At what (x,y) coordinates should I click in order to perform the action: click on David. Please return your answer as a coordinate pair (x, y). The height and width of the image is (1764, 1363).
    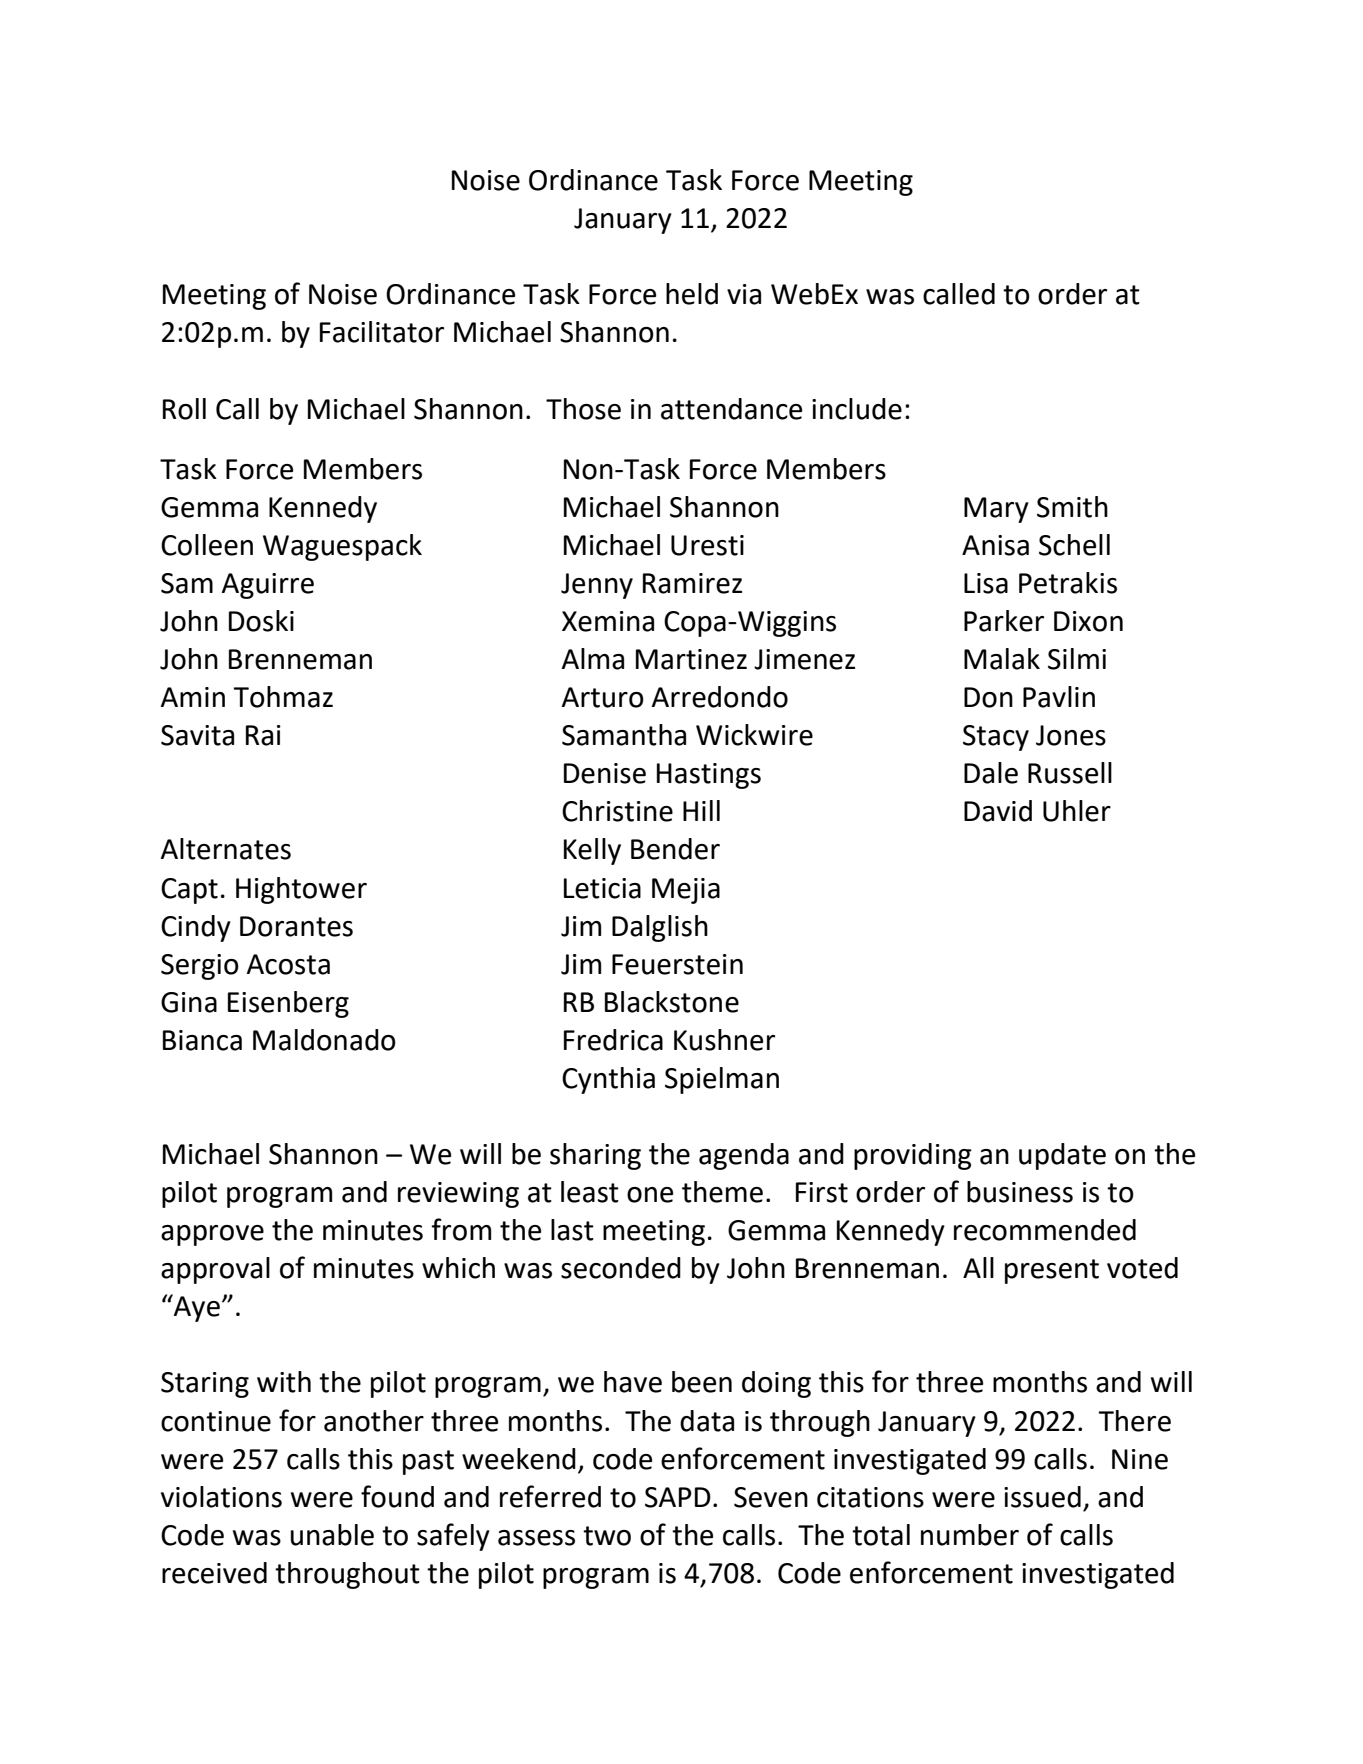
    Looking at the image, I should click on (998, 811).
